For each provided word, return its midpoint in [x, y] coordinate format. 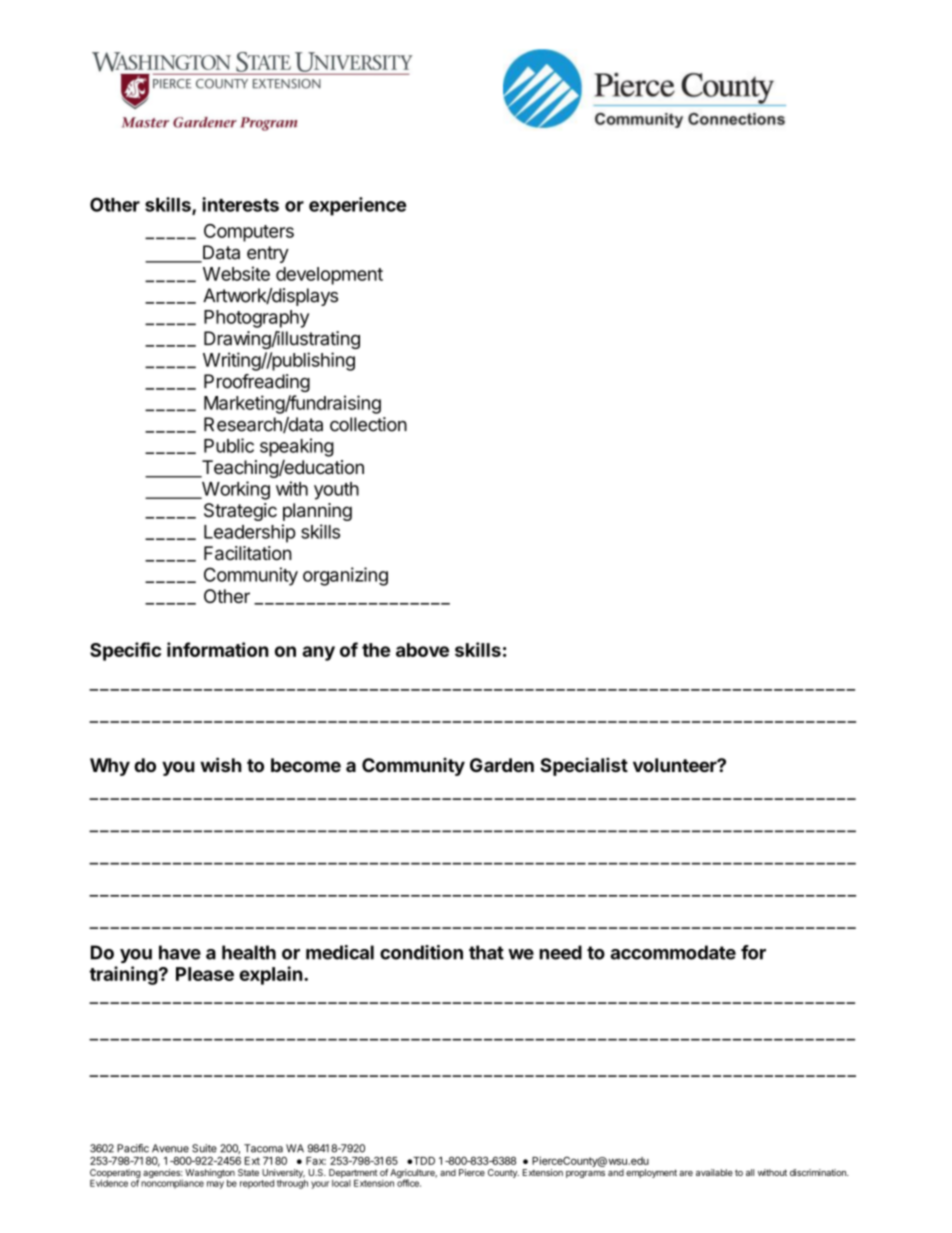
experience [357, 206]
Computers [249, 233]
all [750, 1172]
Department [353, 1173]
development [329, 276]
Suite [204, 1148]
